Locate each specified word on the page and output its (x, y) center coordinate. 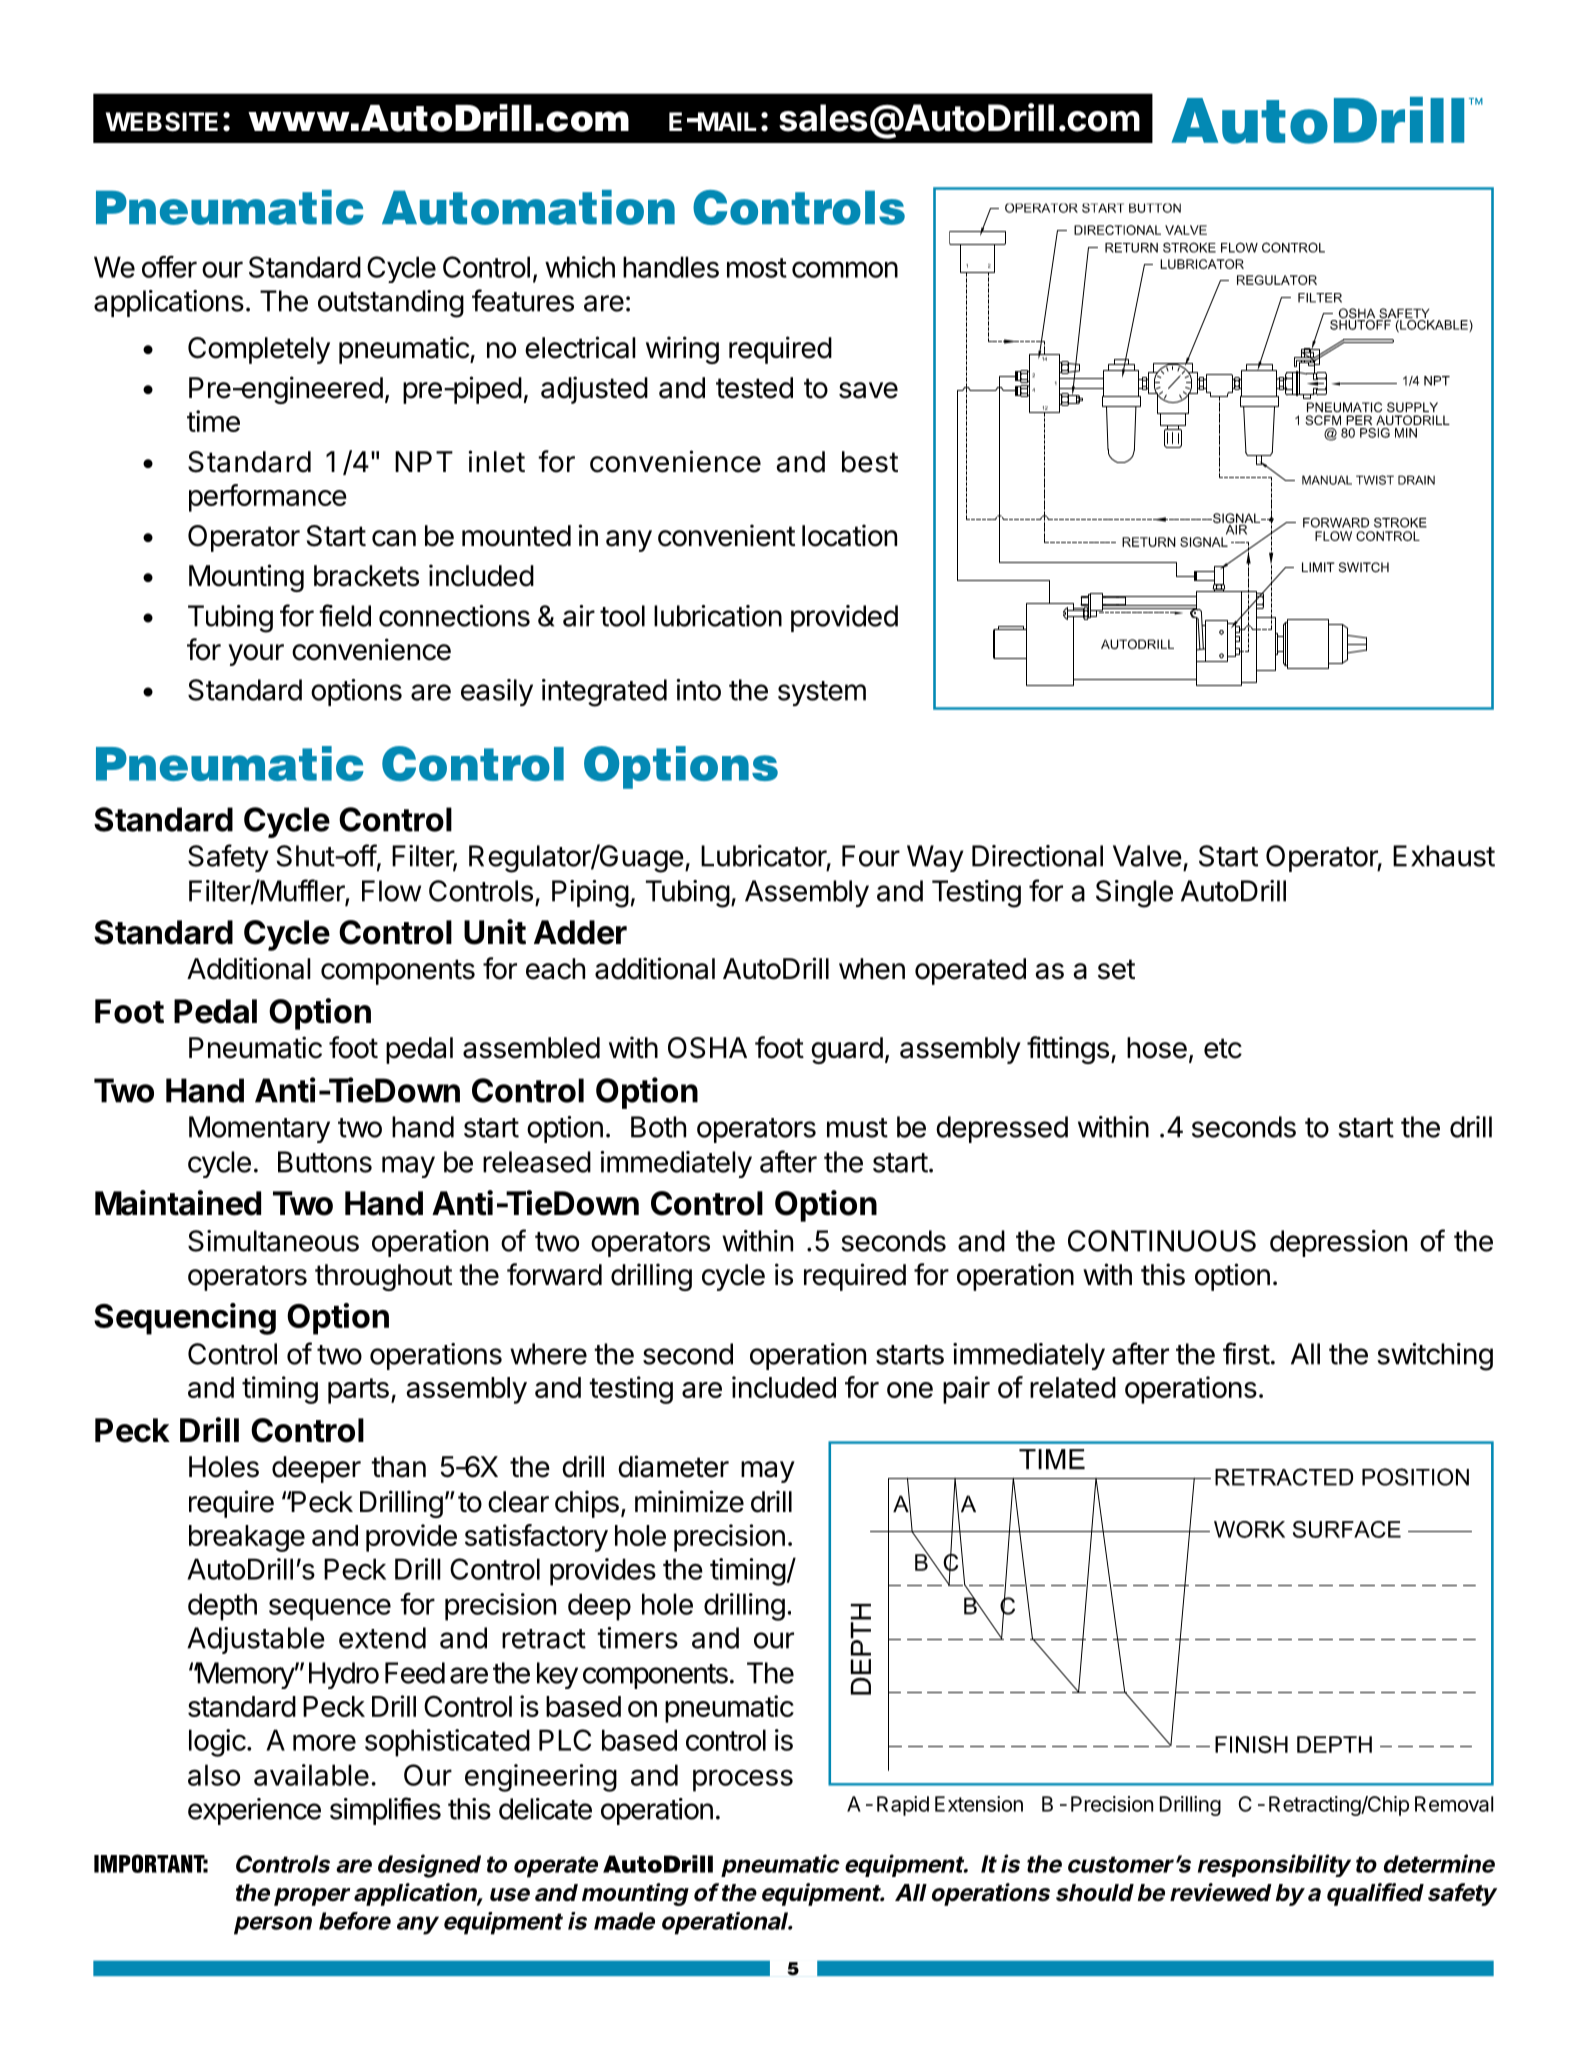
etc (1223, 1048)
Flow (391, 891)
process (743, 1780)
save (868, 390)
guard (847, 1050)
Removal (1454, 1804)
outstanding (391, 304)
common (845, 269)
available (311, 1775)
